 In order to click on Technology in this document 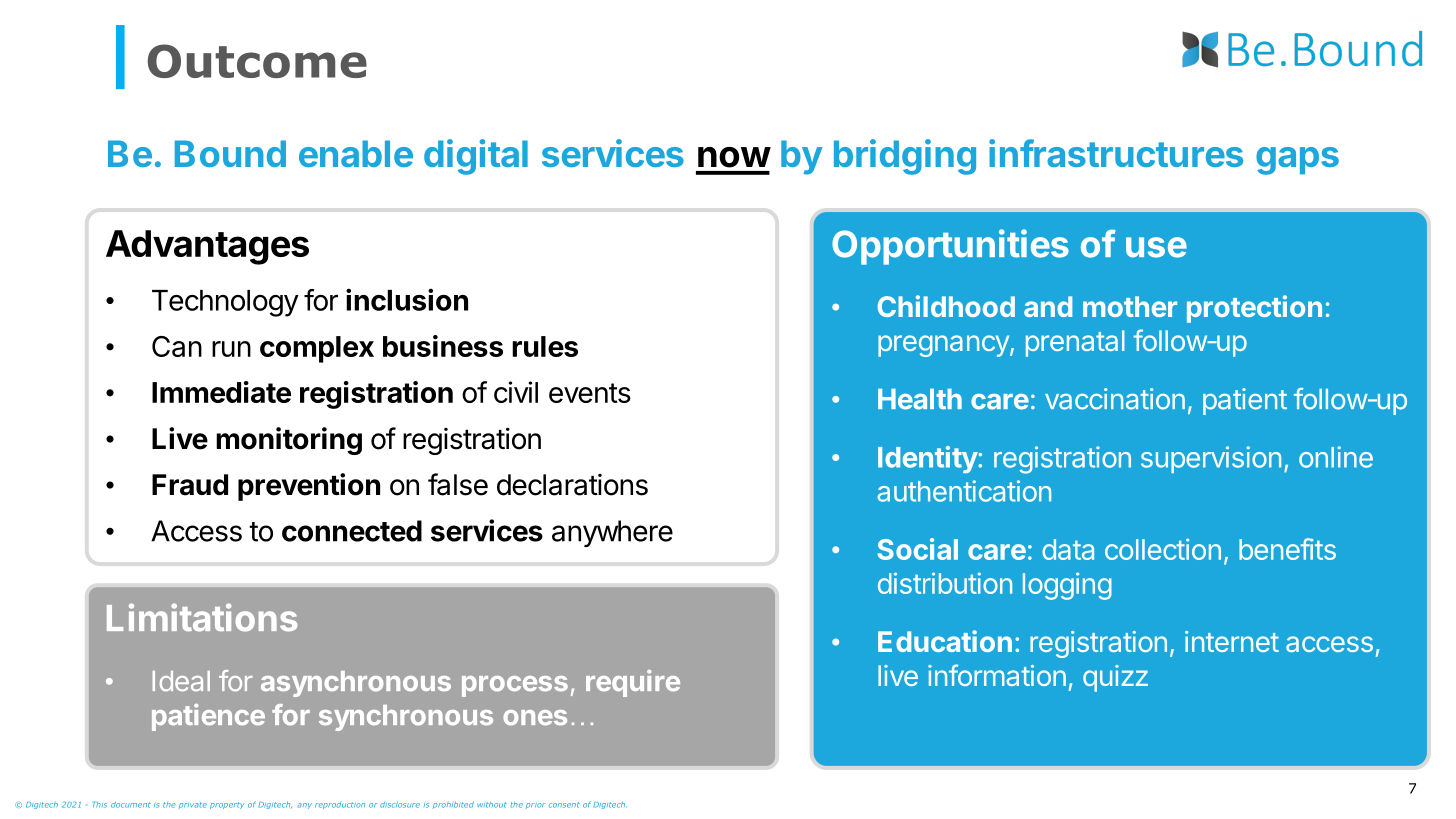, I will do `click(225, 303)`.
